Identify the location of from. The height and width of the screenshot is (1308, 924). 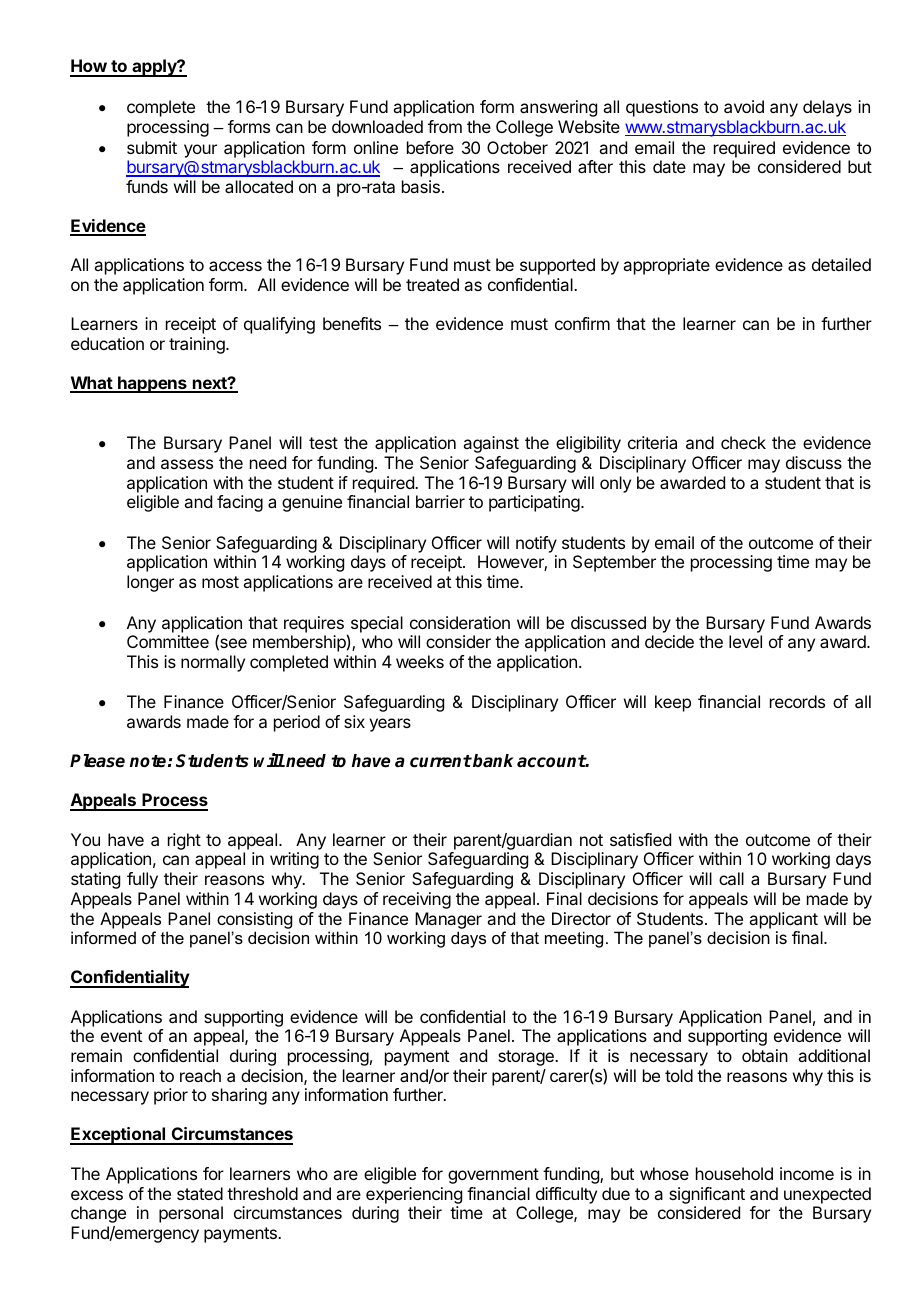
(445, 126).
